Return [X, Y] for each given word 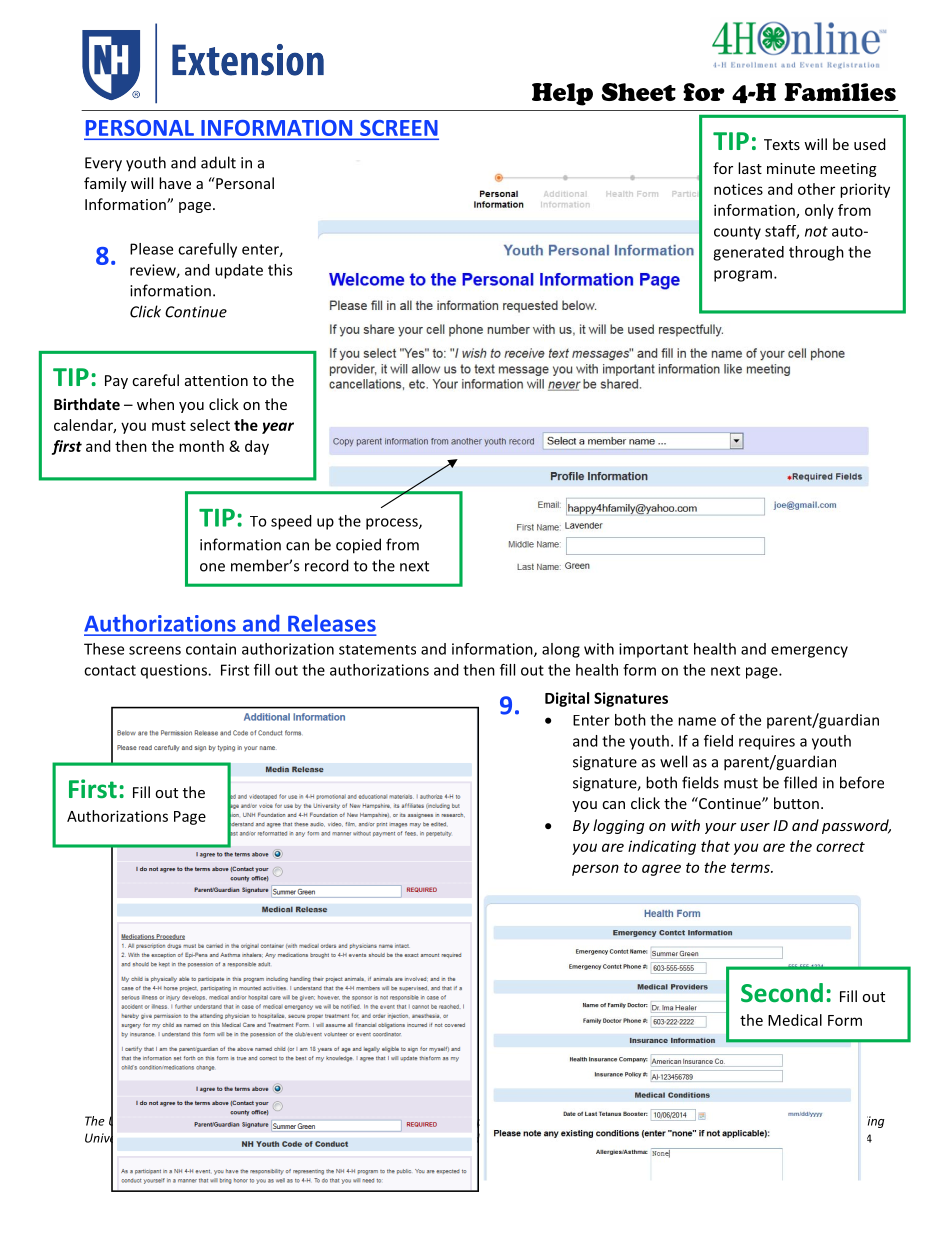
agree [661, 870]
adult [218, 162]
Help [562, 94]
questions [175, 671]
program [743, 276]
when [155, 404]
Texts [782, 144]
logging [618, 826]
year [278, 428]
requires [767, 742]
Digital [567, 699]
